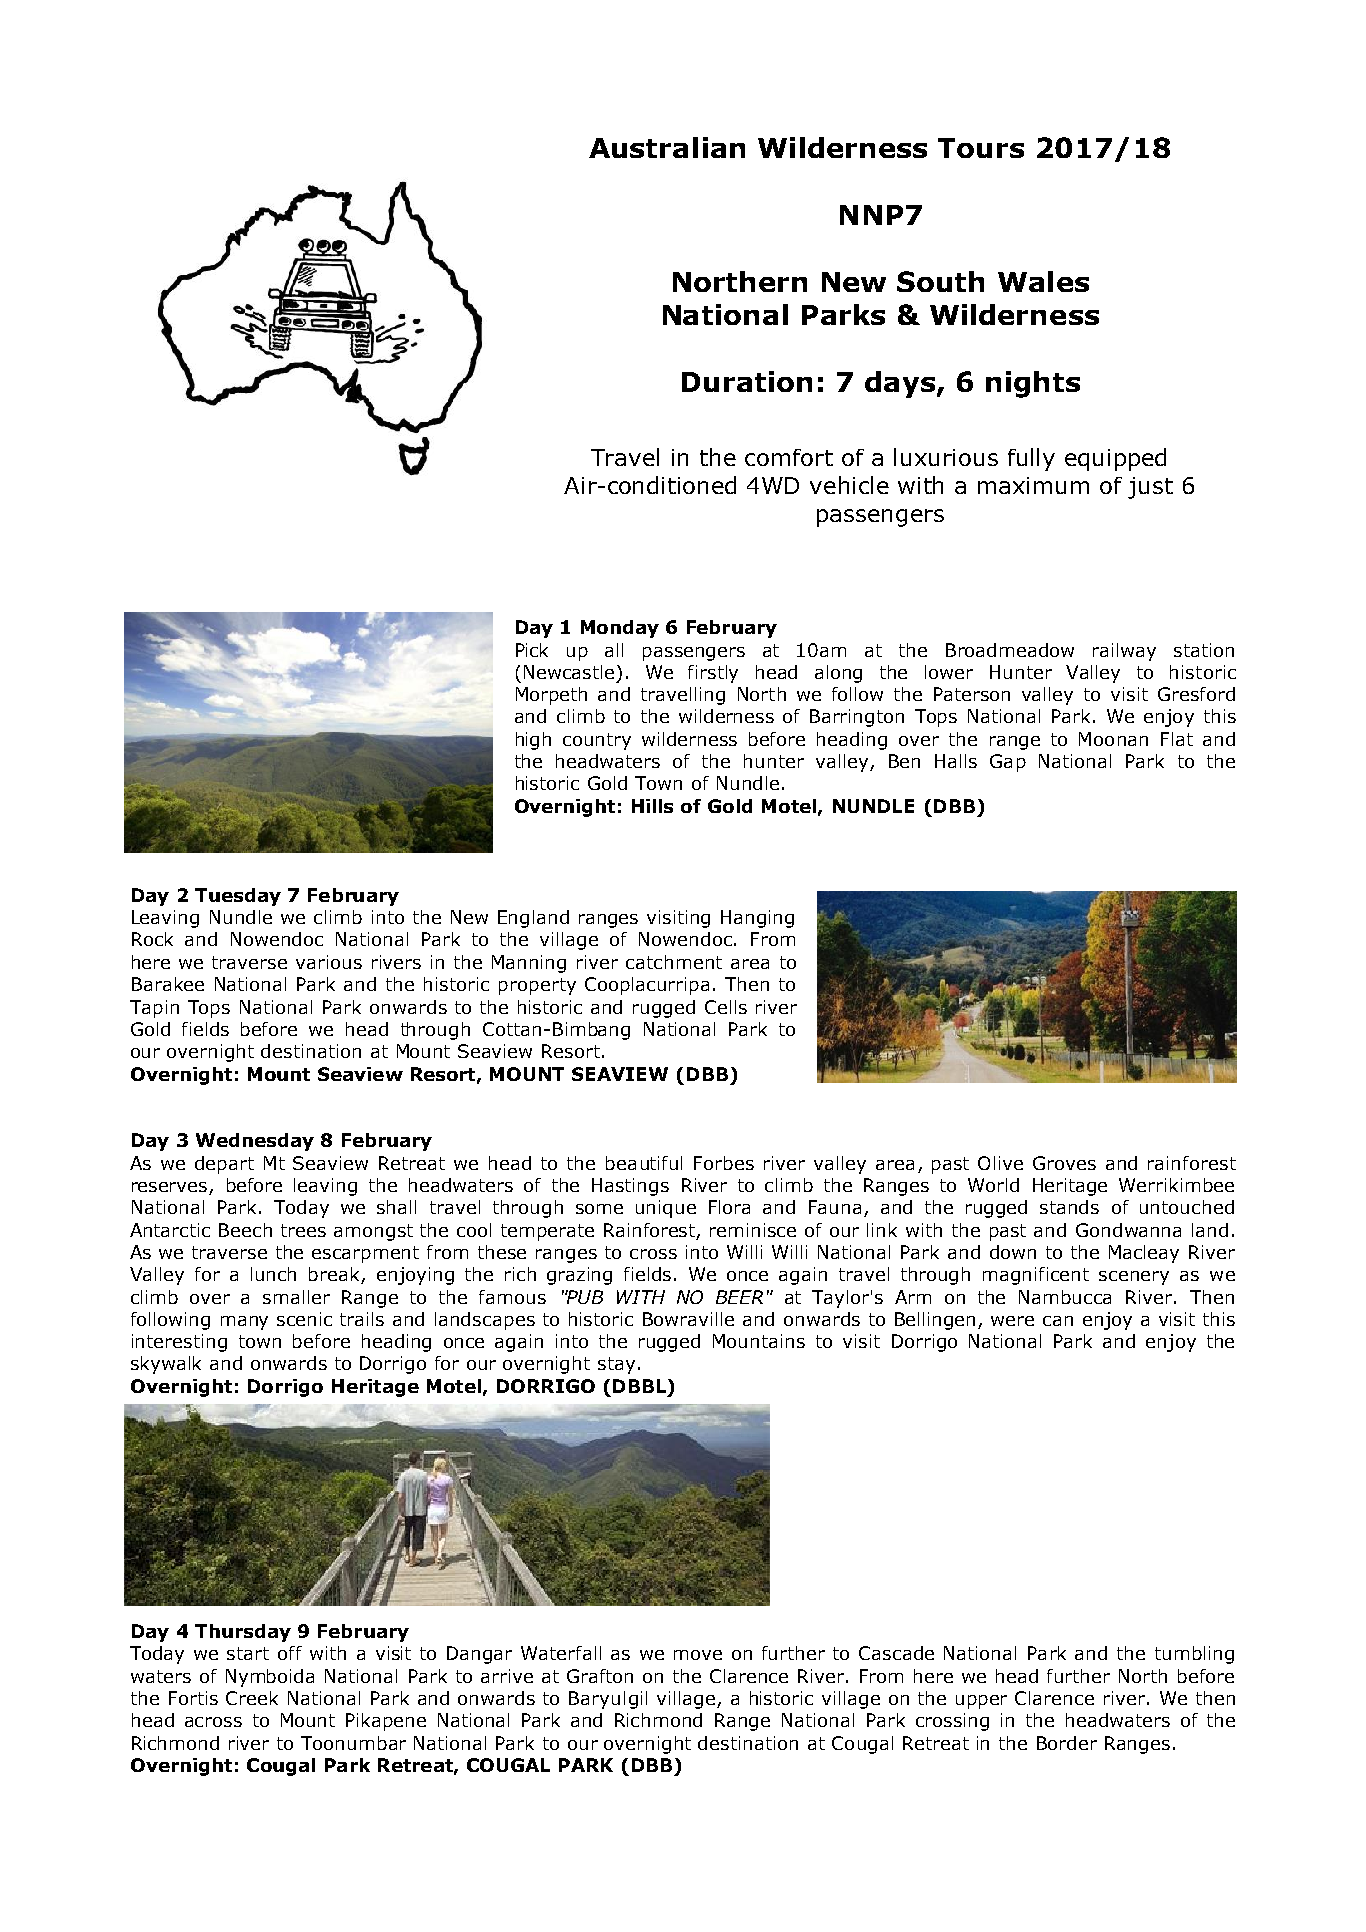 The width and height of the screenshot is (1366, 1932). I want to click on catchment, so click(674, 962).
